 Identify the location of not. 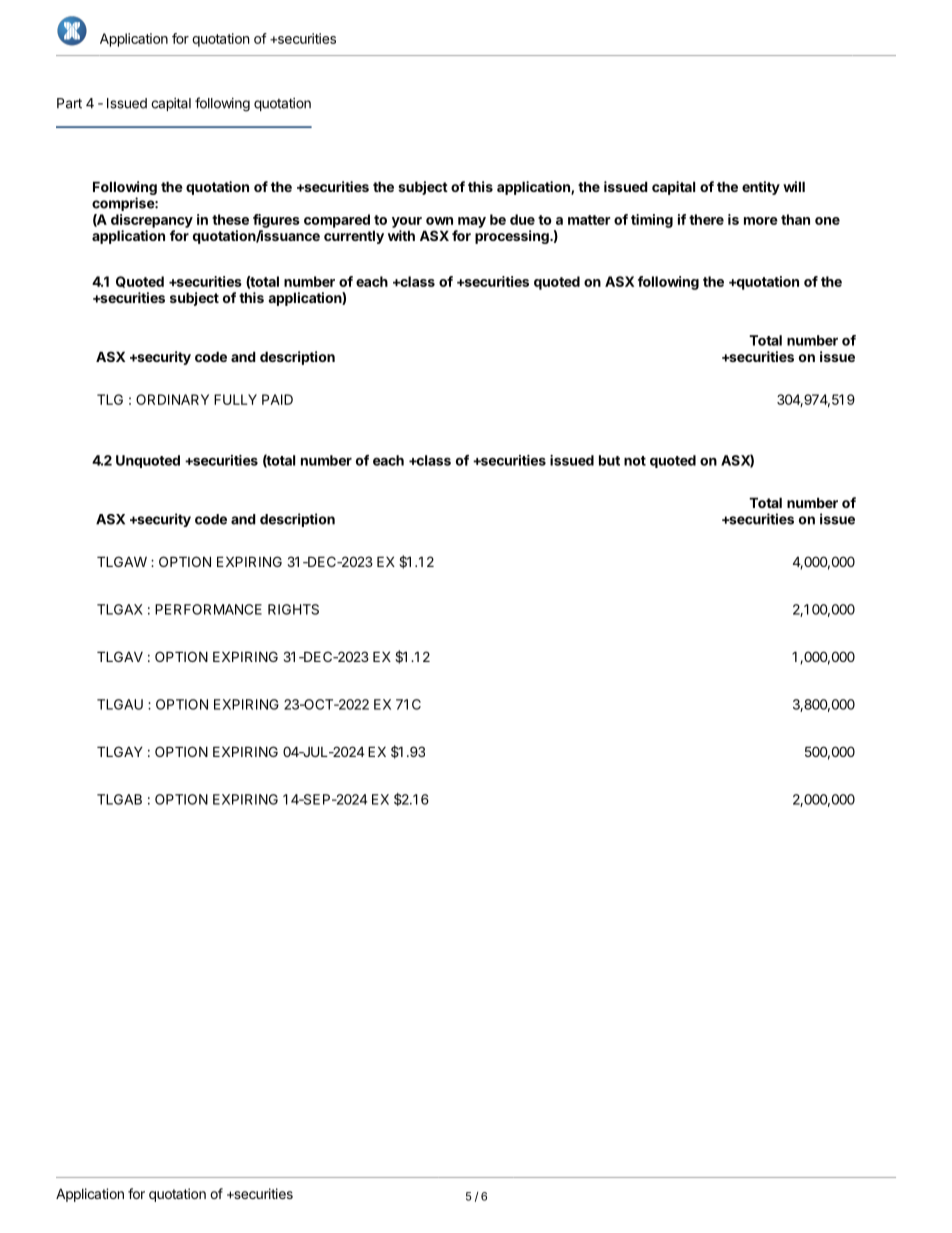
(635, 461).
